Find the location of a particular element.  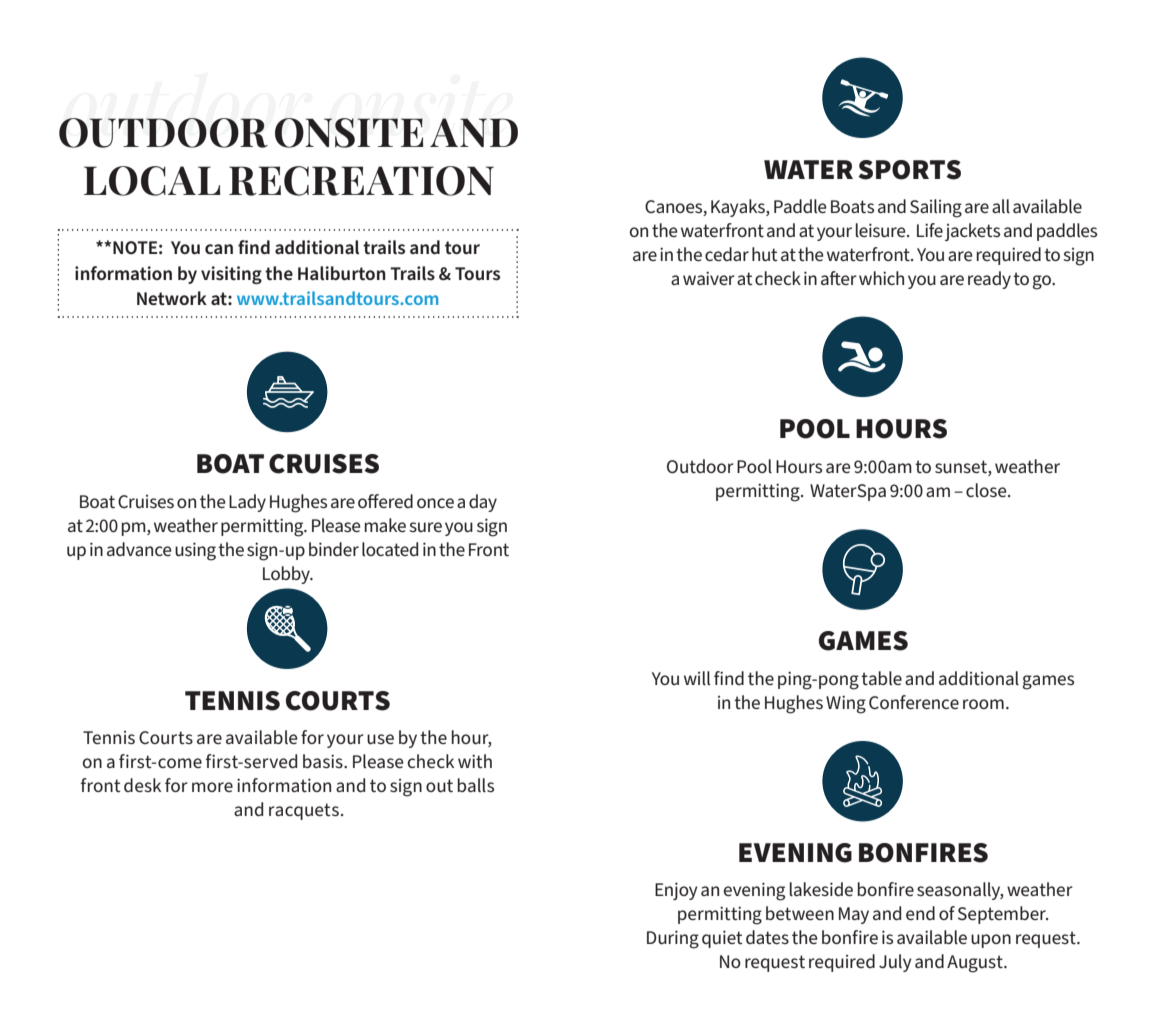

During is located at coordinates (673, 939).
